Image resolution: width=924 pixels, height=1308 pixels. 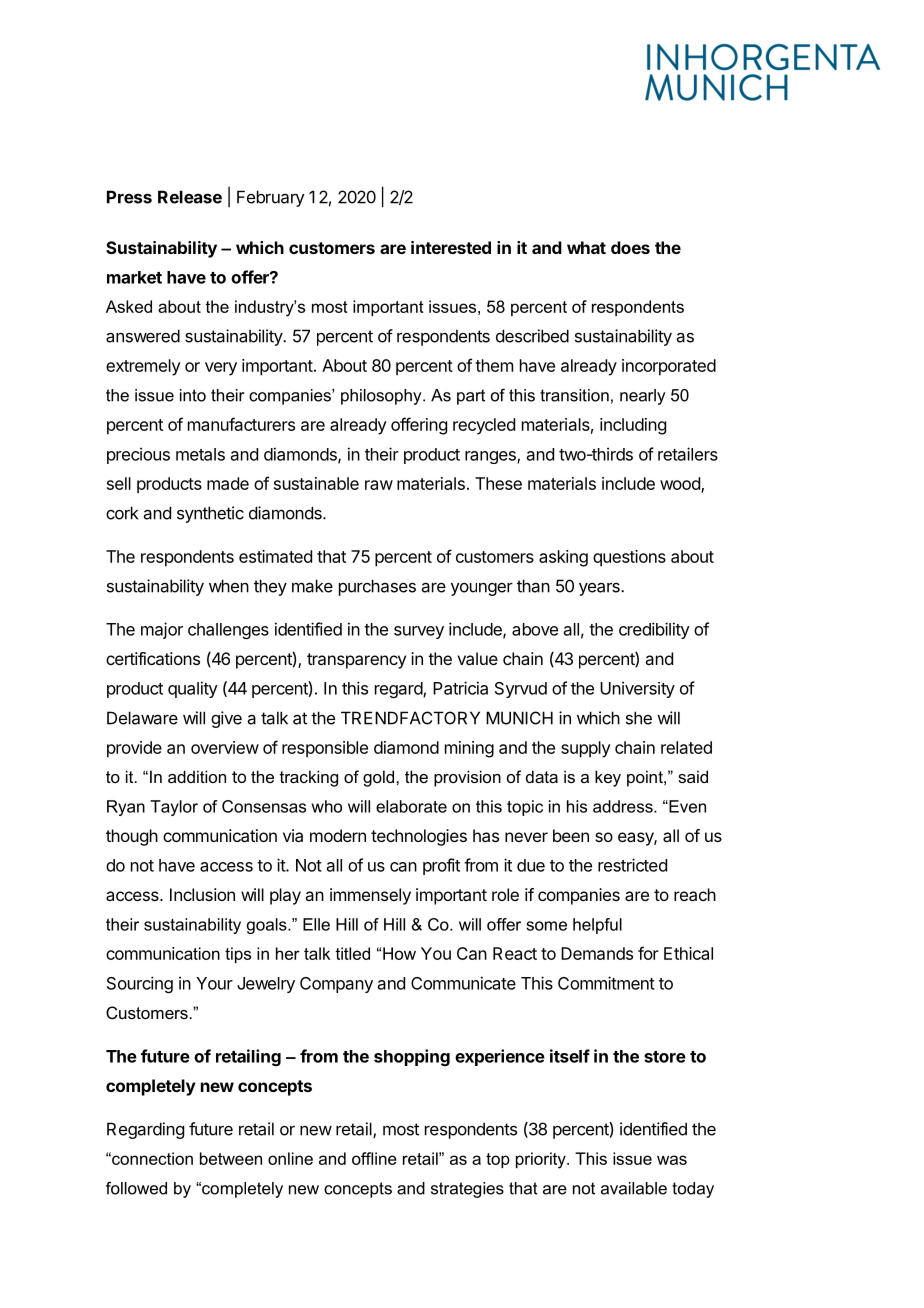 I want to click on offline, so click(x=374, y=1158).
